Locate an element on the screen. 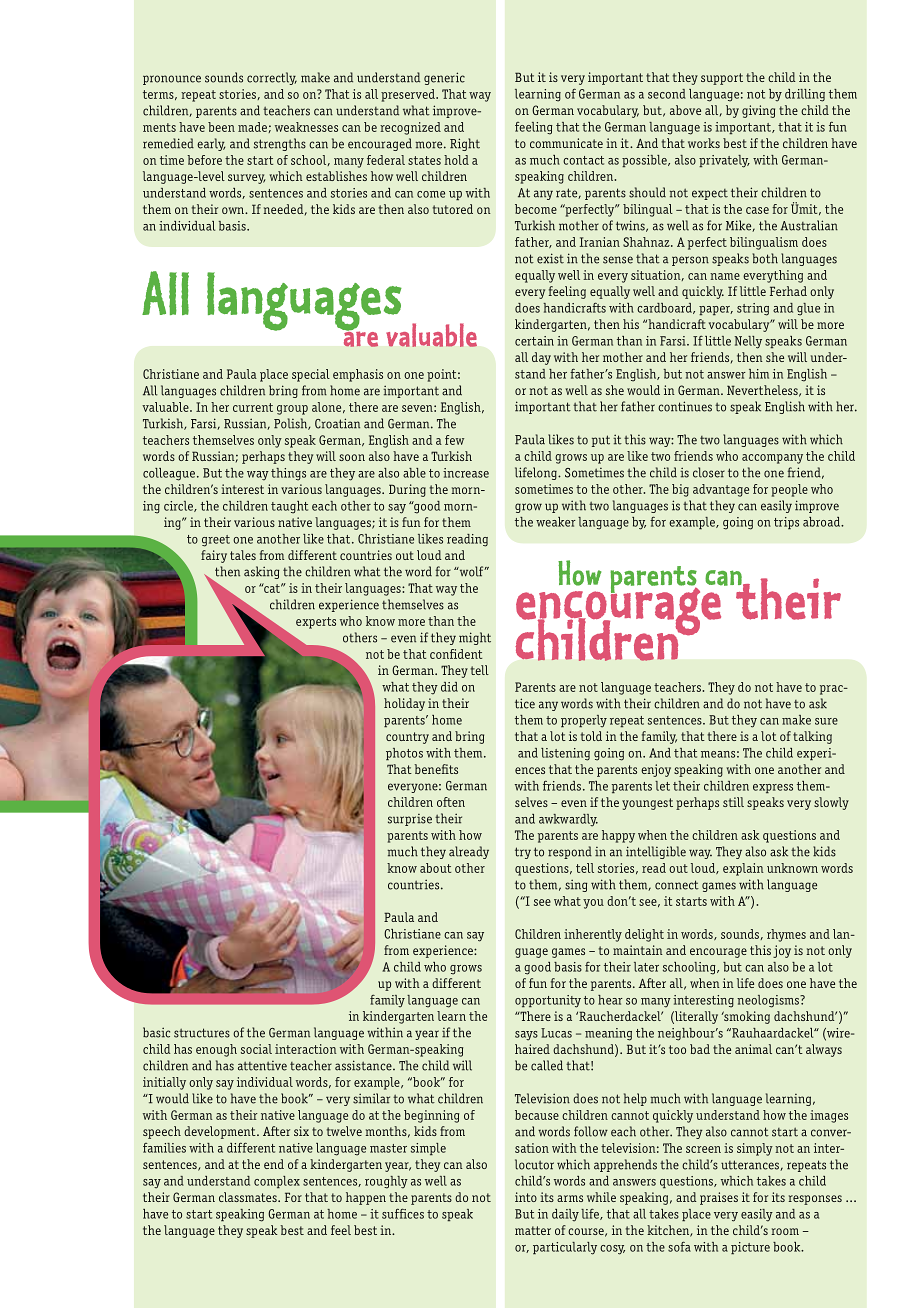 The height and width of the screenshot is (1308, 924). things is located at coordinates (288, 474).
